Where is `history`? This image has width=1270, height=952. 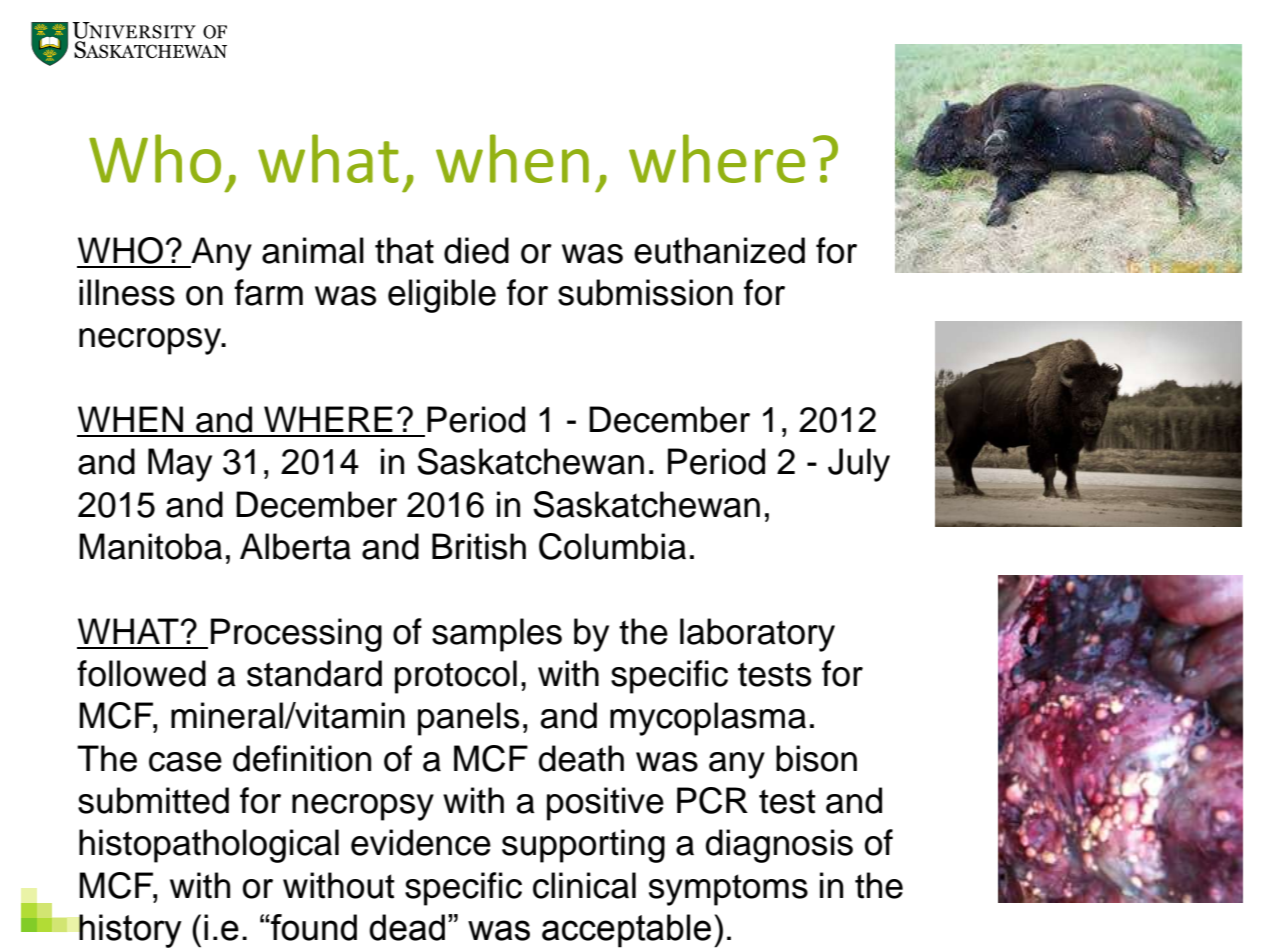
history is located at coordinates (130, 931).
